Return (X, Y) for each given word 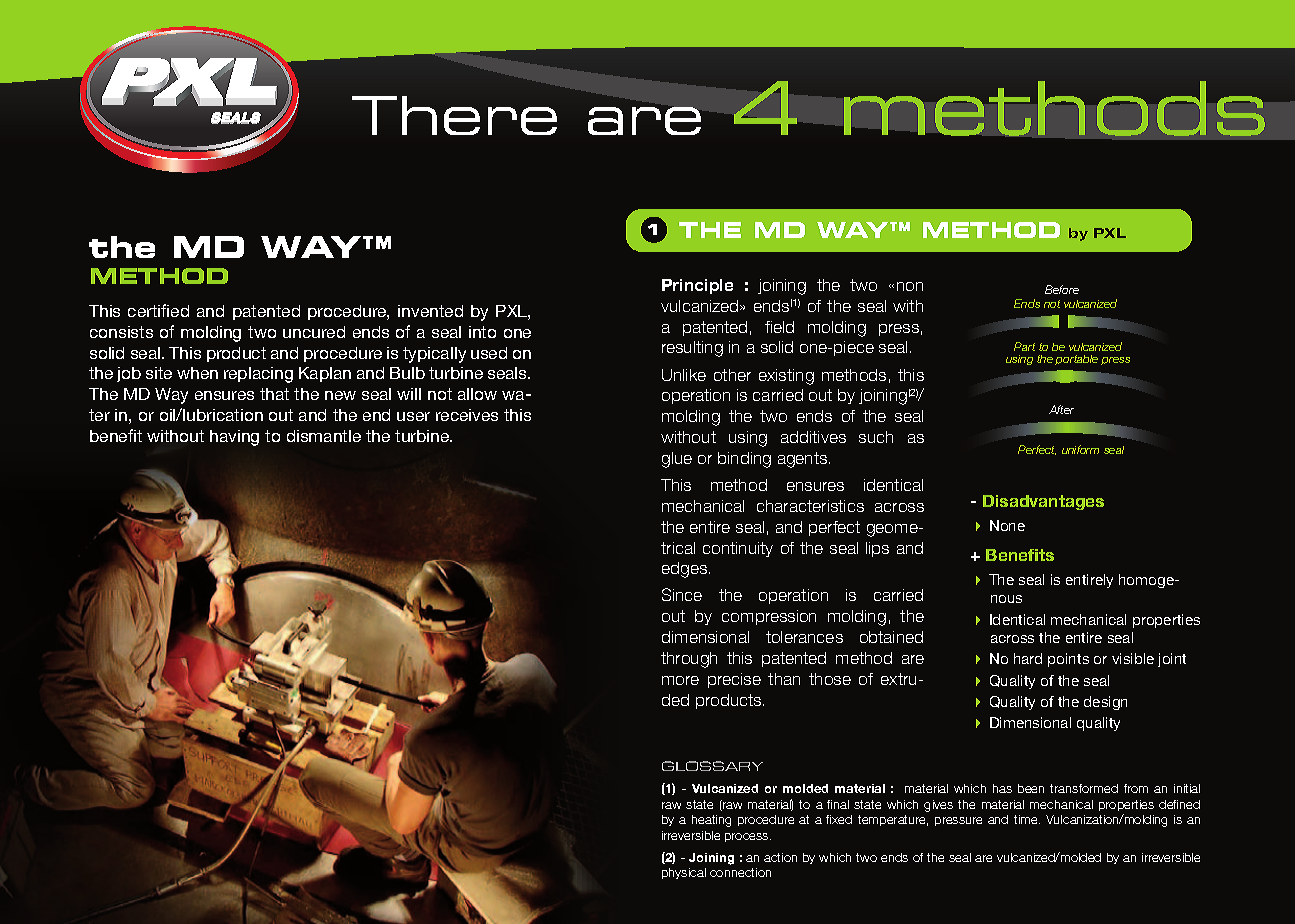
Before (1062, 289)
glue (677, 460)
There (454, 115)
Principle (697, 286)
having (234, 438)
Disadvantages (1043, 502)
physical (684, 873)
